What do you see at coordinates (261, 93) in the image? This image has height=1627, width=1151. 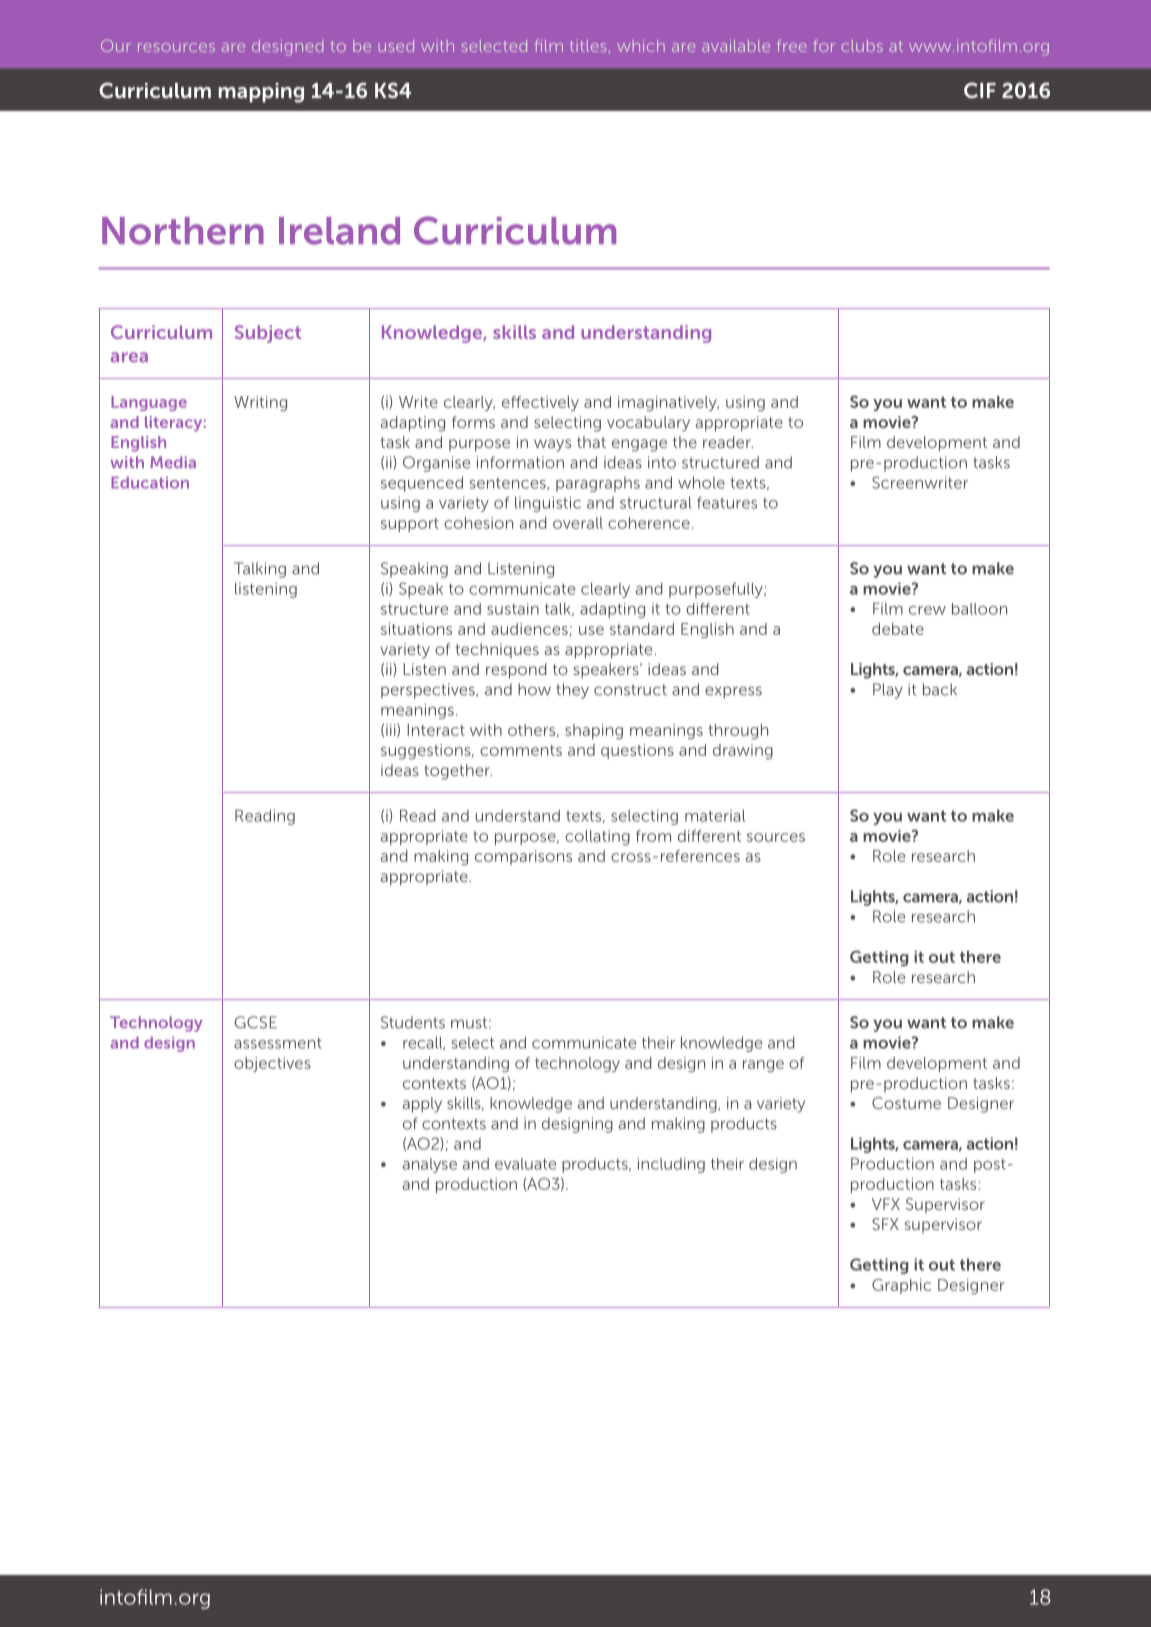 I see `mapping` at bounding box center [261, 93].
